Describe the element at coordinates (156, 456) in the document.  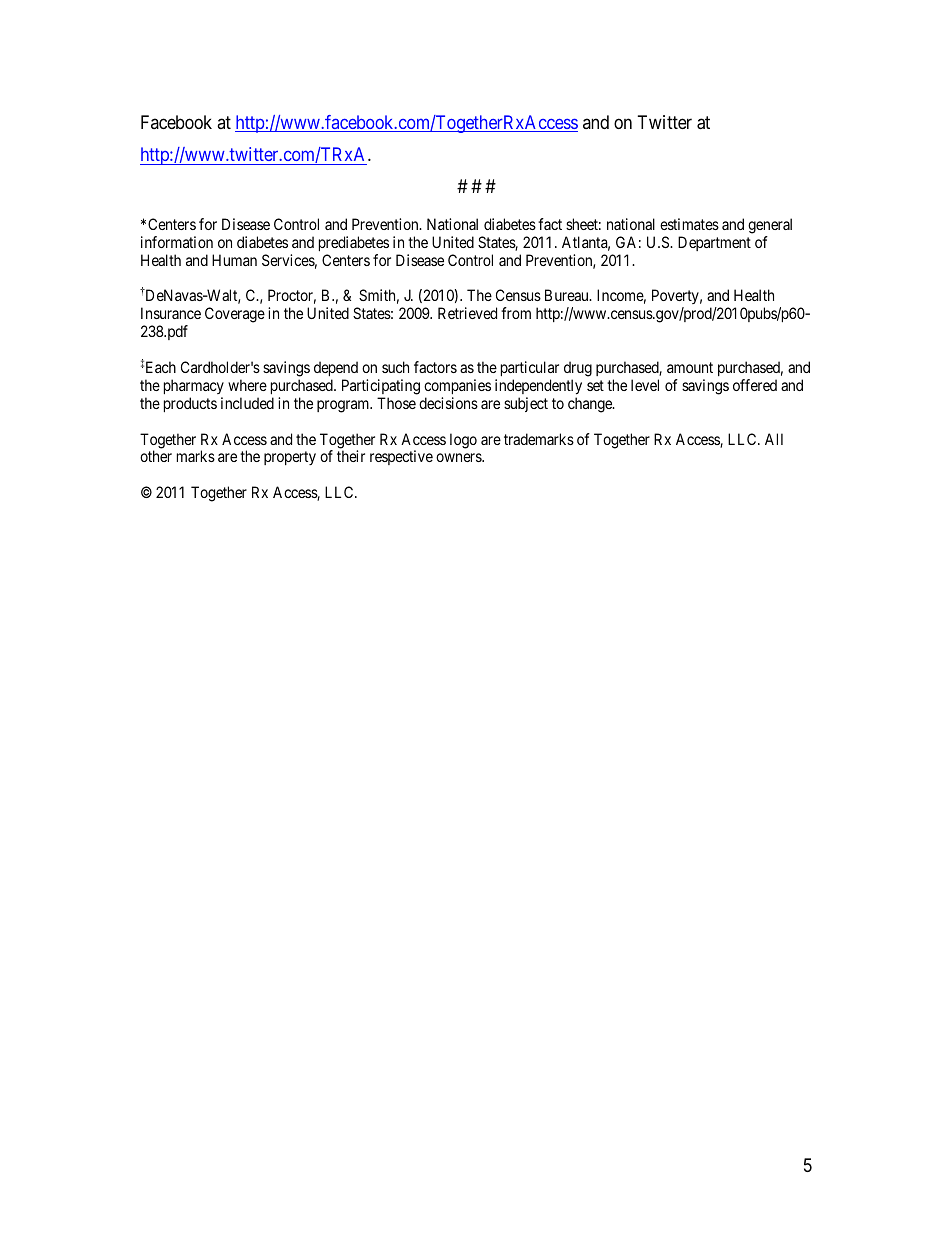
I see `other` at that location.
